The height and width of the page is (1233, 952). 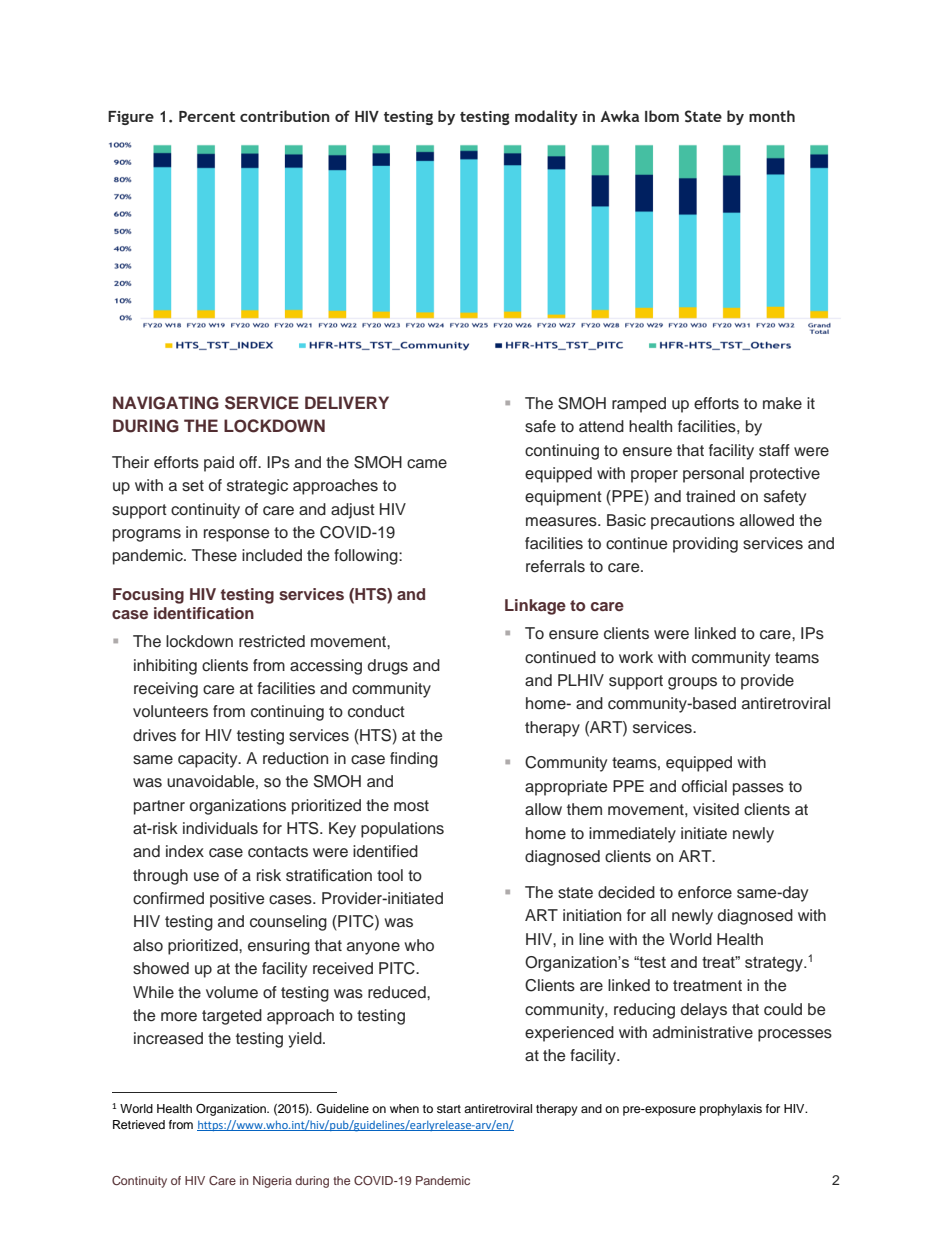 What do you see at coordinates (193, 486) in the page?
I see `set` at bounding box center [193, 486].
